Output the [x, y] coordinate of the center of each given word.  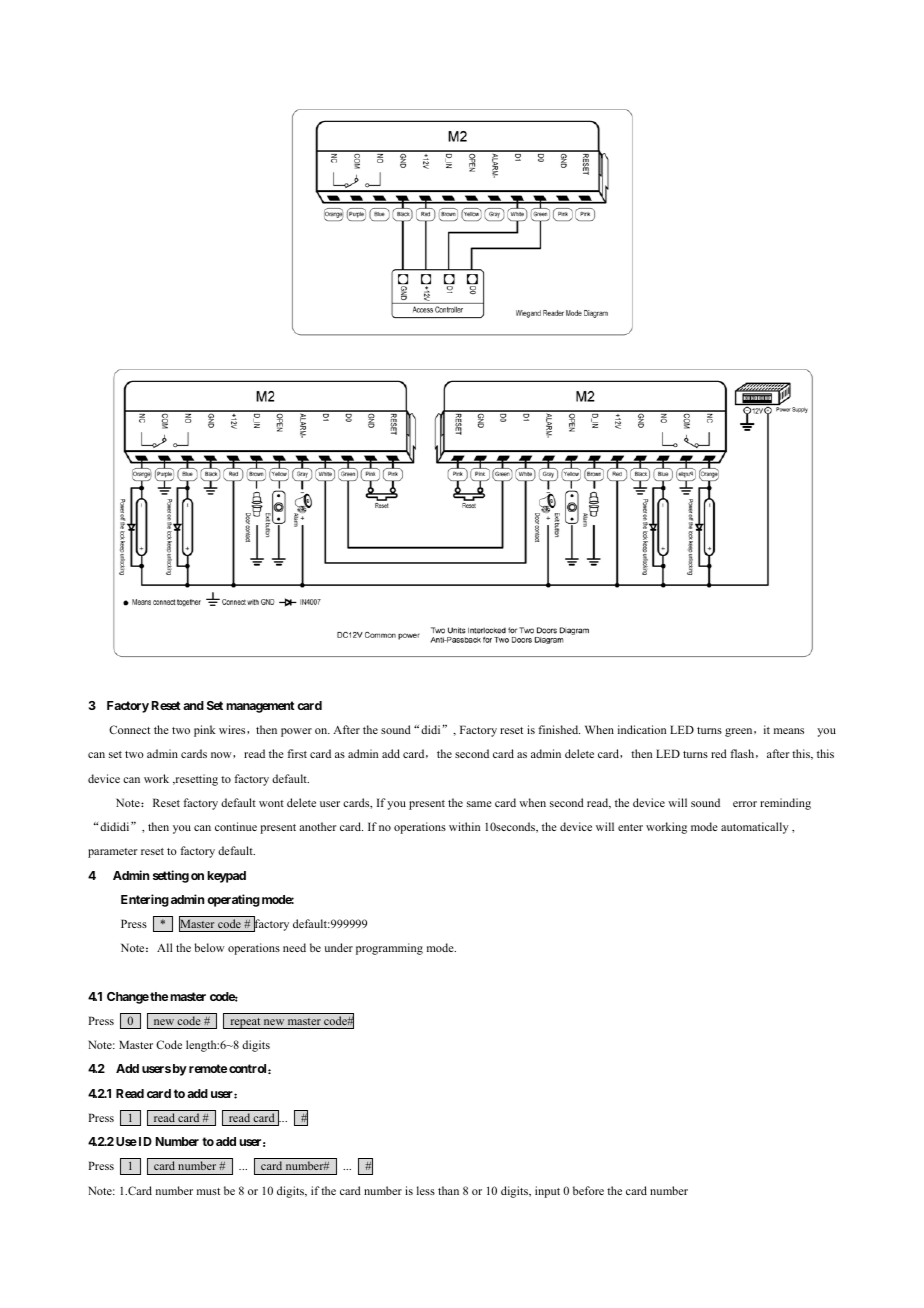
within [464, 826]
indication [642, 729]
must [208, 1191]
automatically [755, 828]
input [547, 1192]
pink [205, 731]
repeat [245, 1023]
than [448, 1190]
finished [559, 729]
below [210, 947]
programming [389, 949]
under [338, 947]
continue [236, 826]
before [588, 1190]
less [426, 1190]
